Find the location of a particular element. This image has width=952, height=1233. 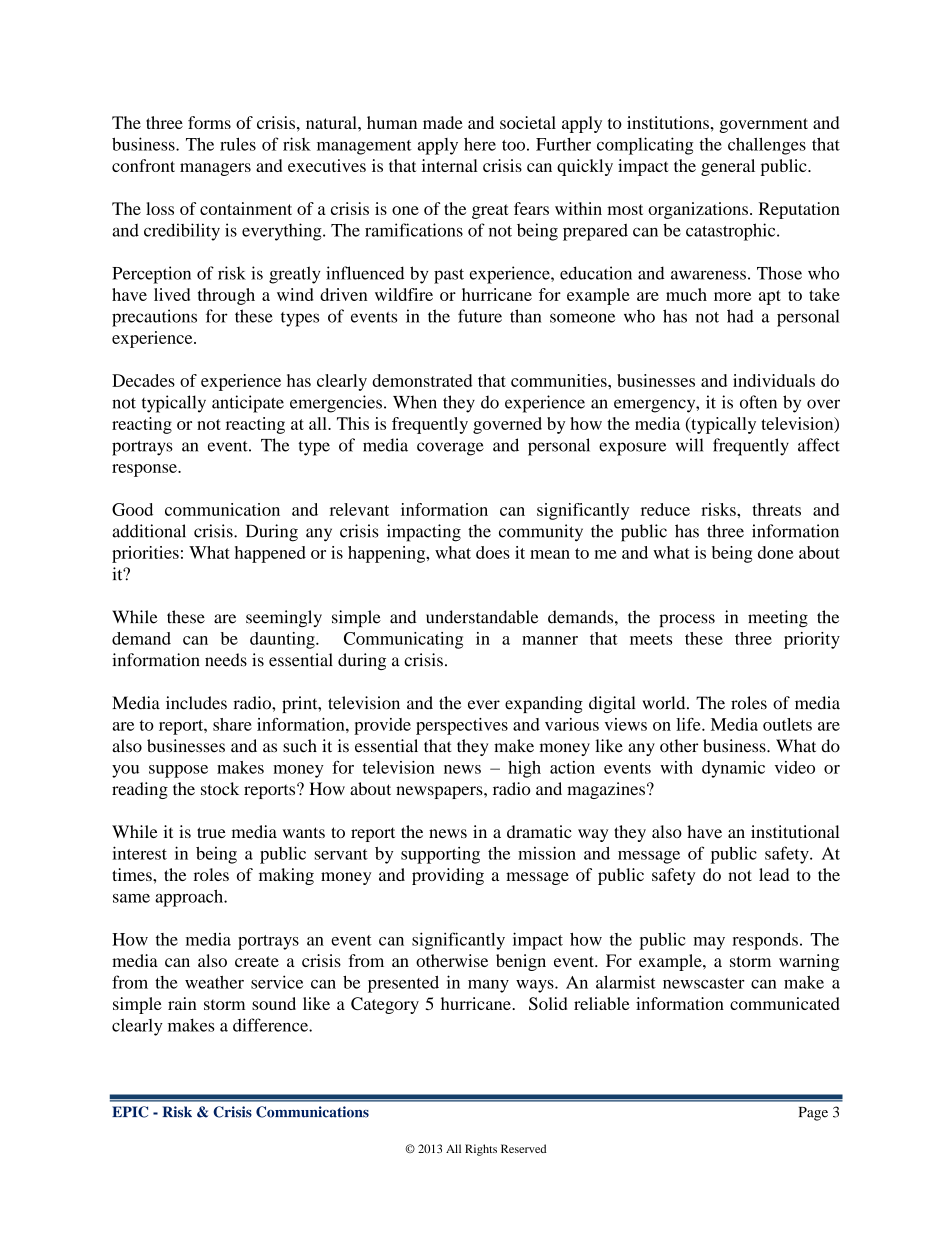

general is located at coordinates (728, 167).
